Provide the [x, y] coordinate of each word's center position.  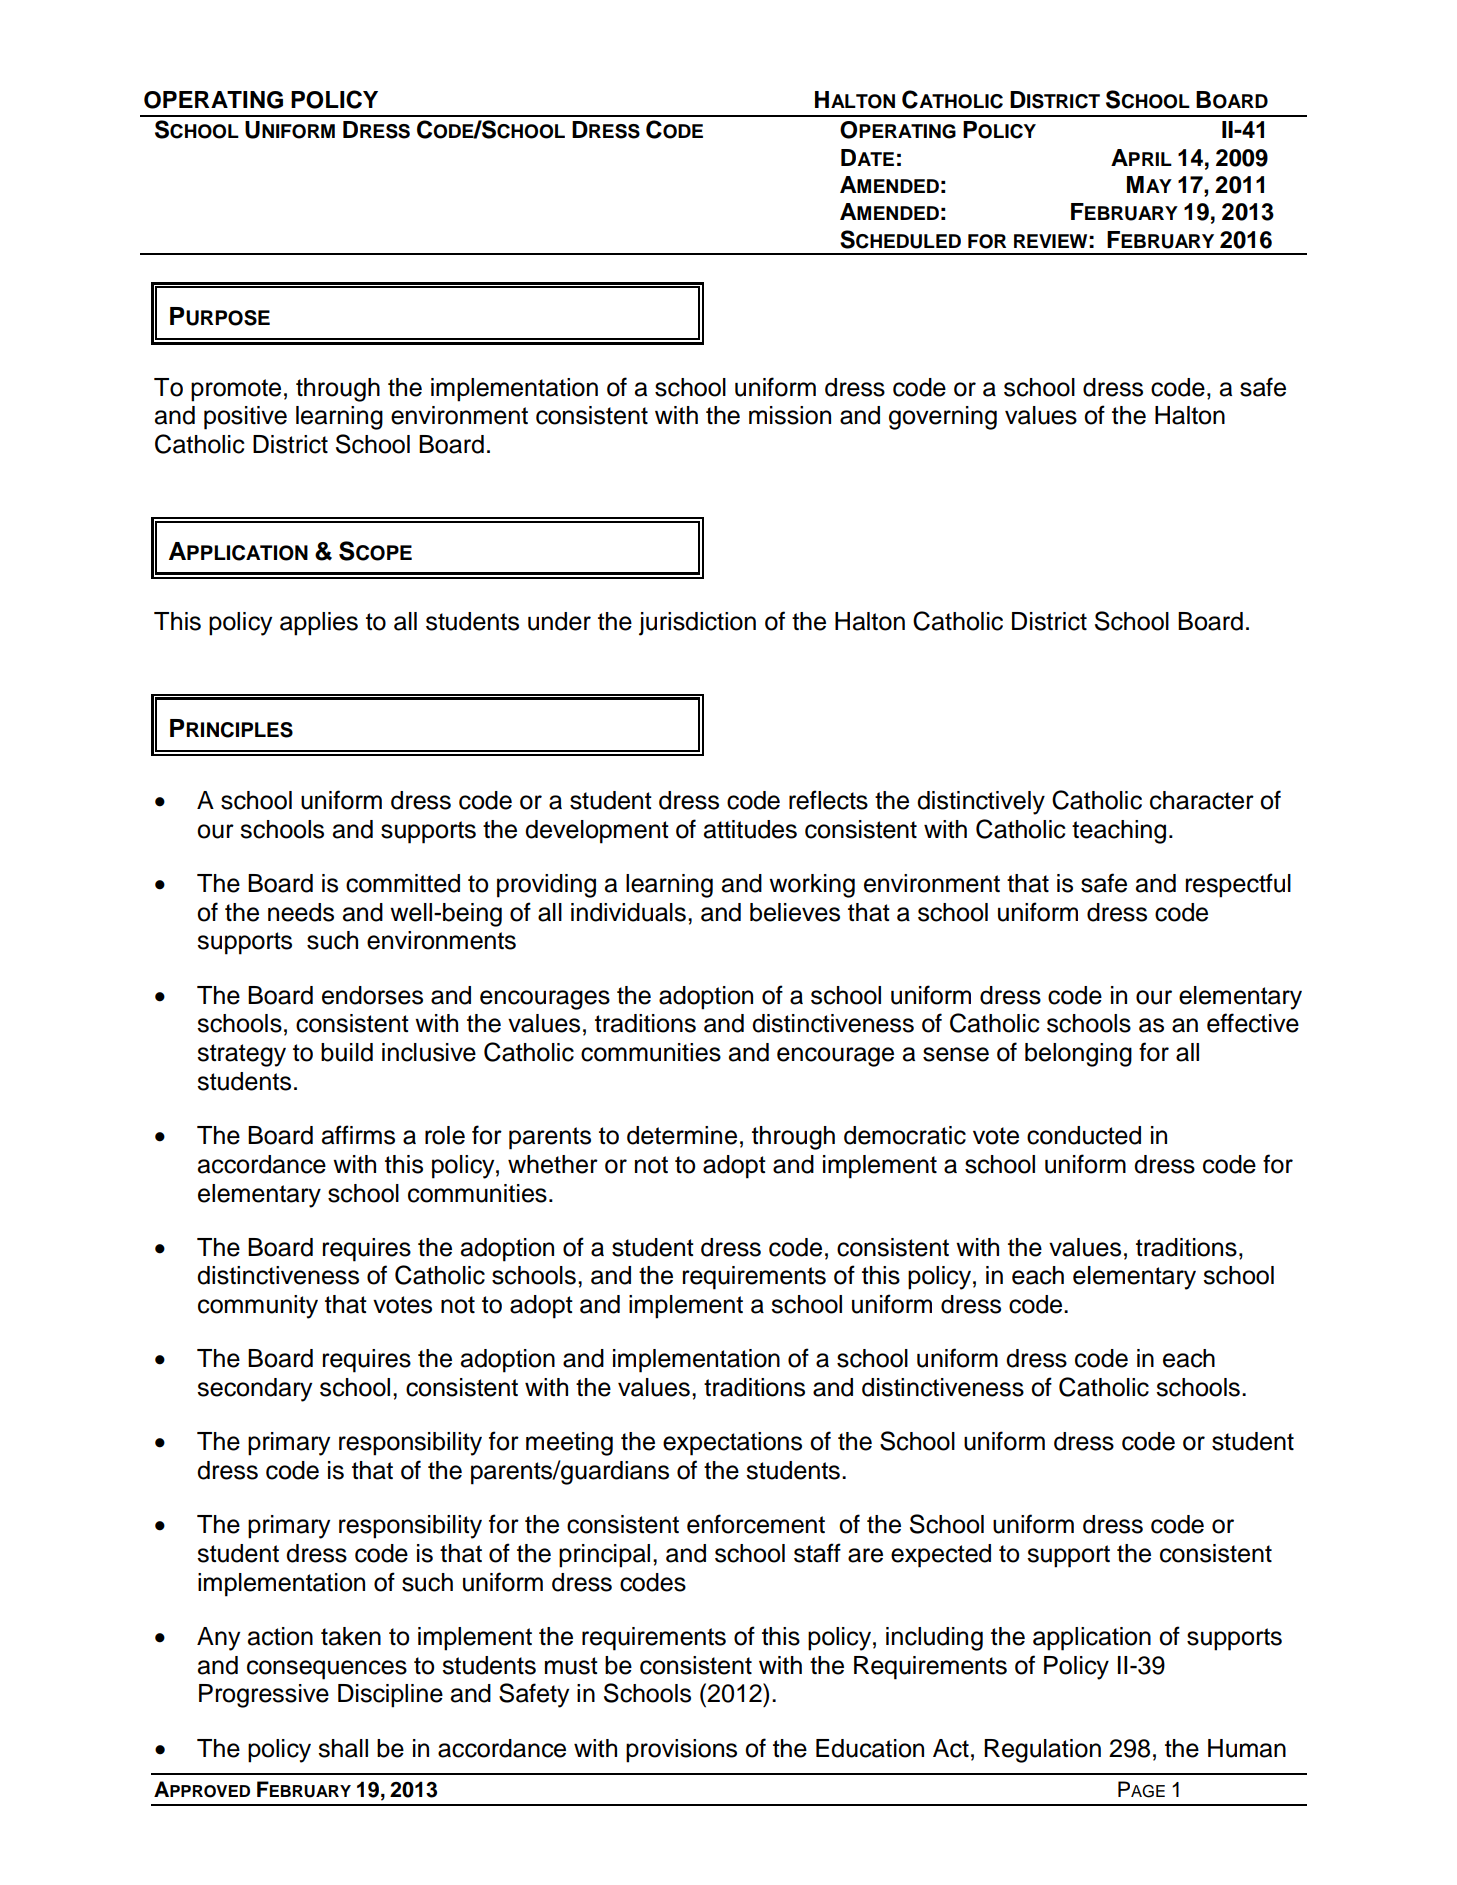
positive [245, 418]
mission [790, 415]
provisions [681, 1751]
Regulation [1042, 1751]
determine [682, 1135]
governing [943, 418]
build [347, 1052]
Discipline [390, 1696]
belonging [1078, 1055]
